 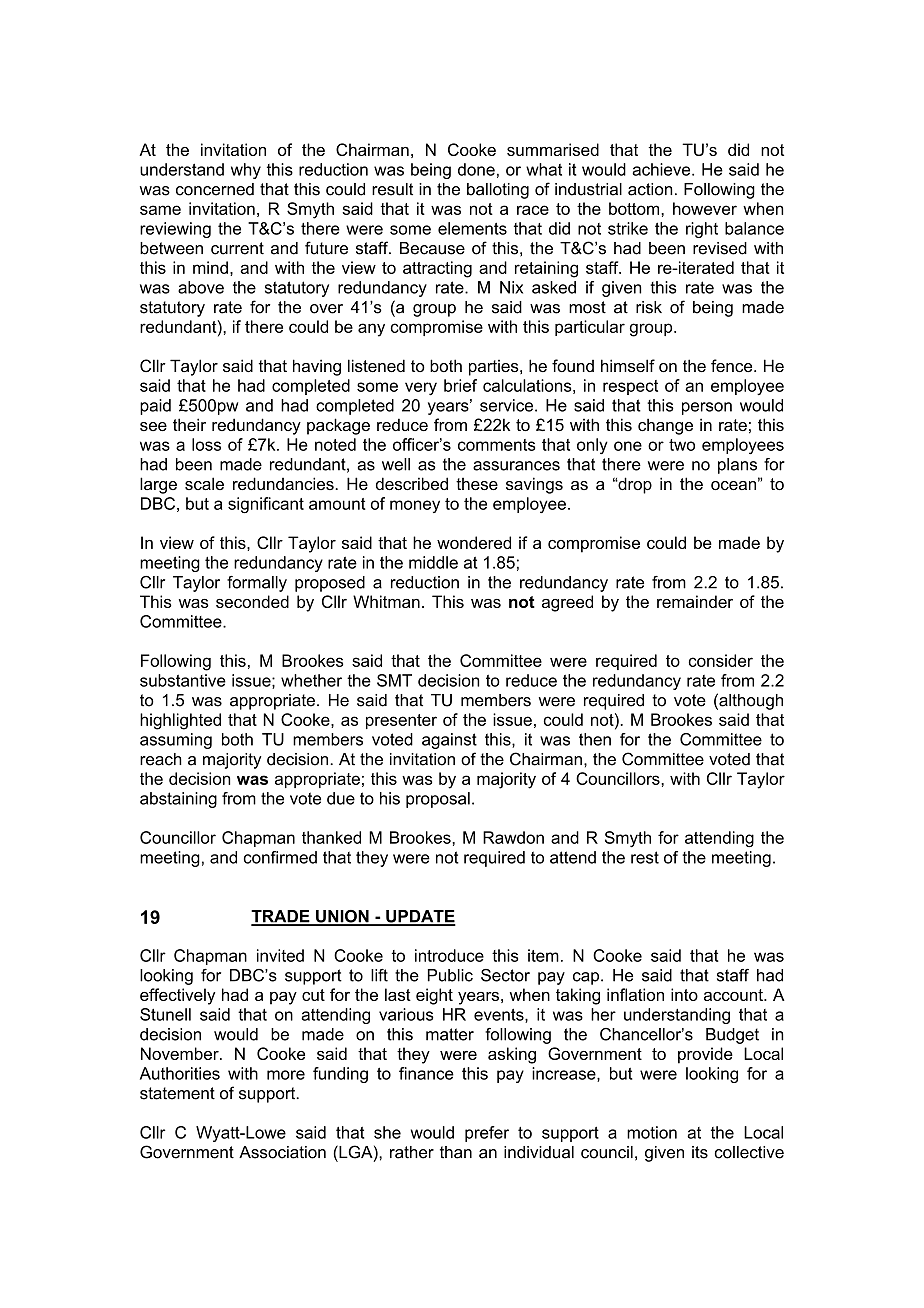 I want to click on prefer, so click(x=487, y=1134).
